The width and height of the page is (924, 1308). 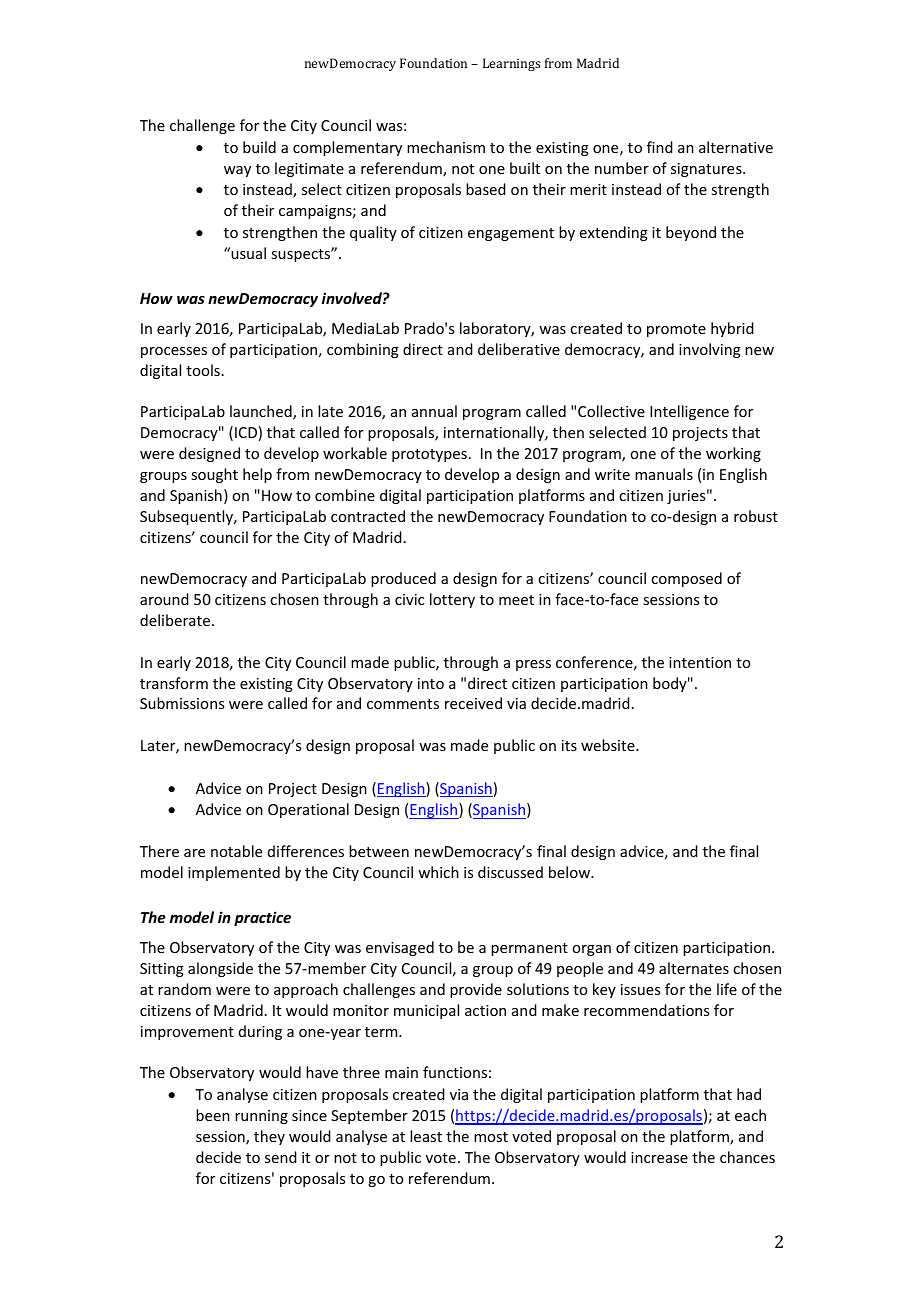 I want to click on deliberative, so click(x=519, y=349).
